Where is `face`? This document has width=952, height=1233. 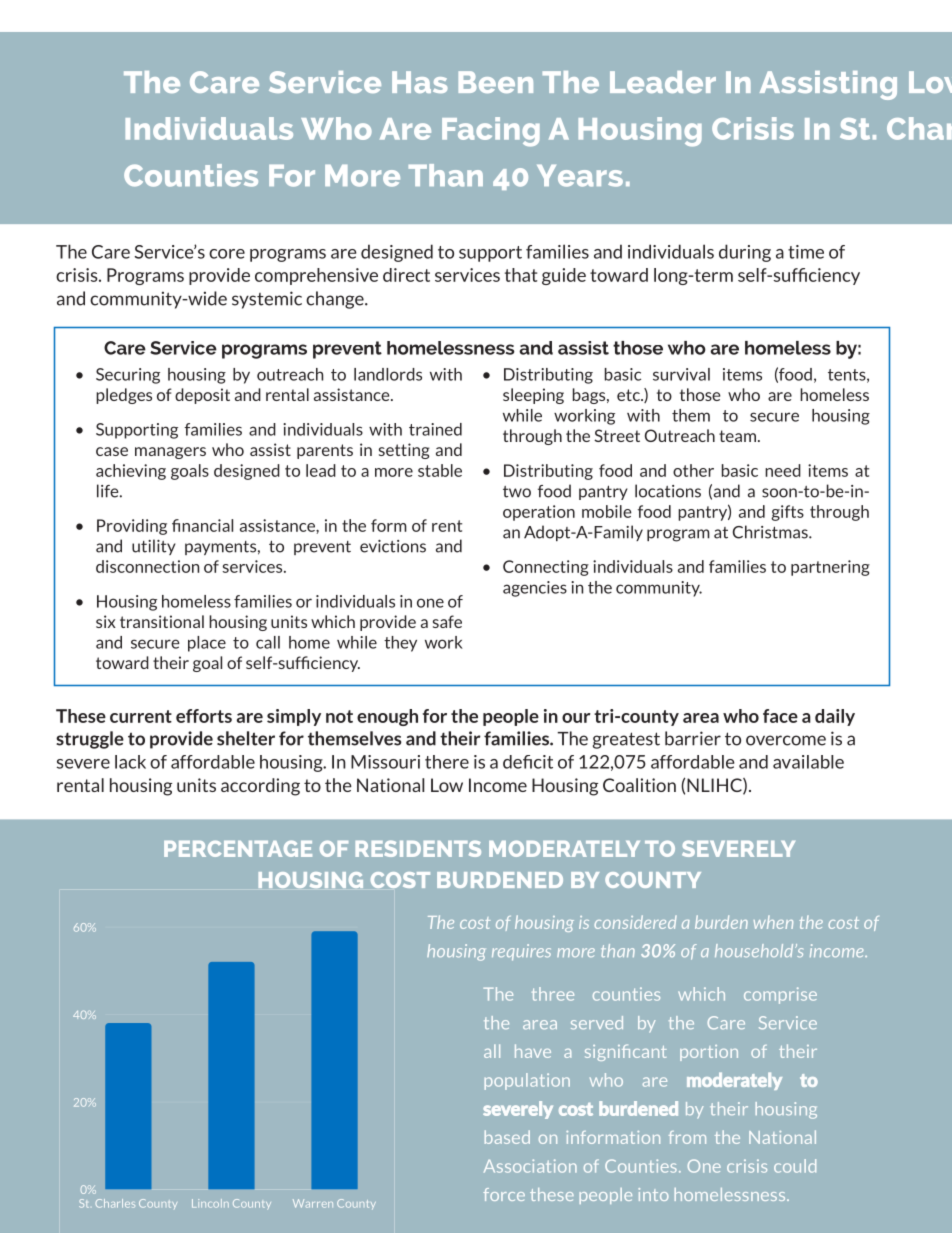 face is located at coordinates (780, 716).
